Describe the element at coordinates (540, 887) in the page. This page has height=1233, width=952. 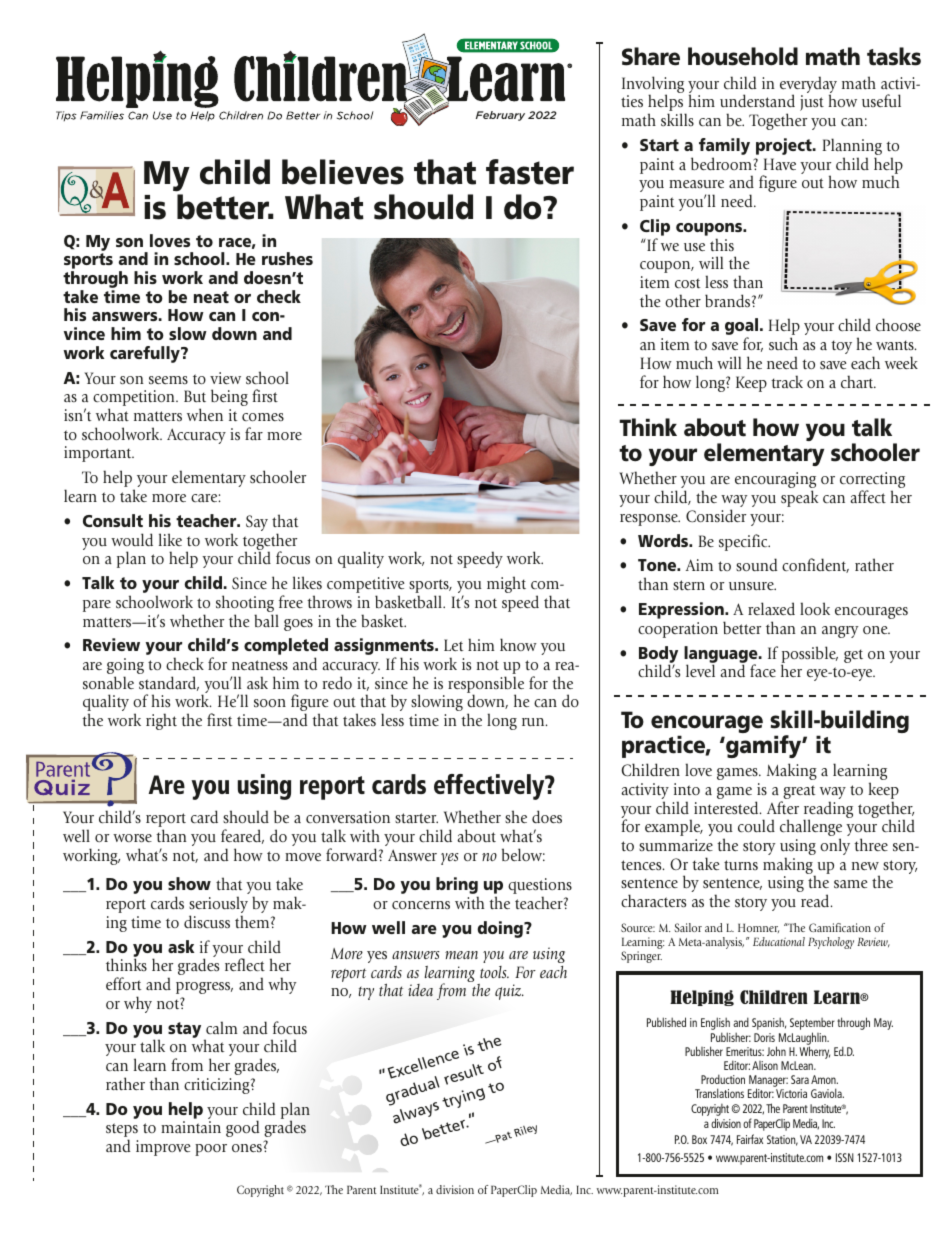
I see `questions` at that location.
